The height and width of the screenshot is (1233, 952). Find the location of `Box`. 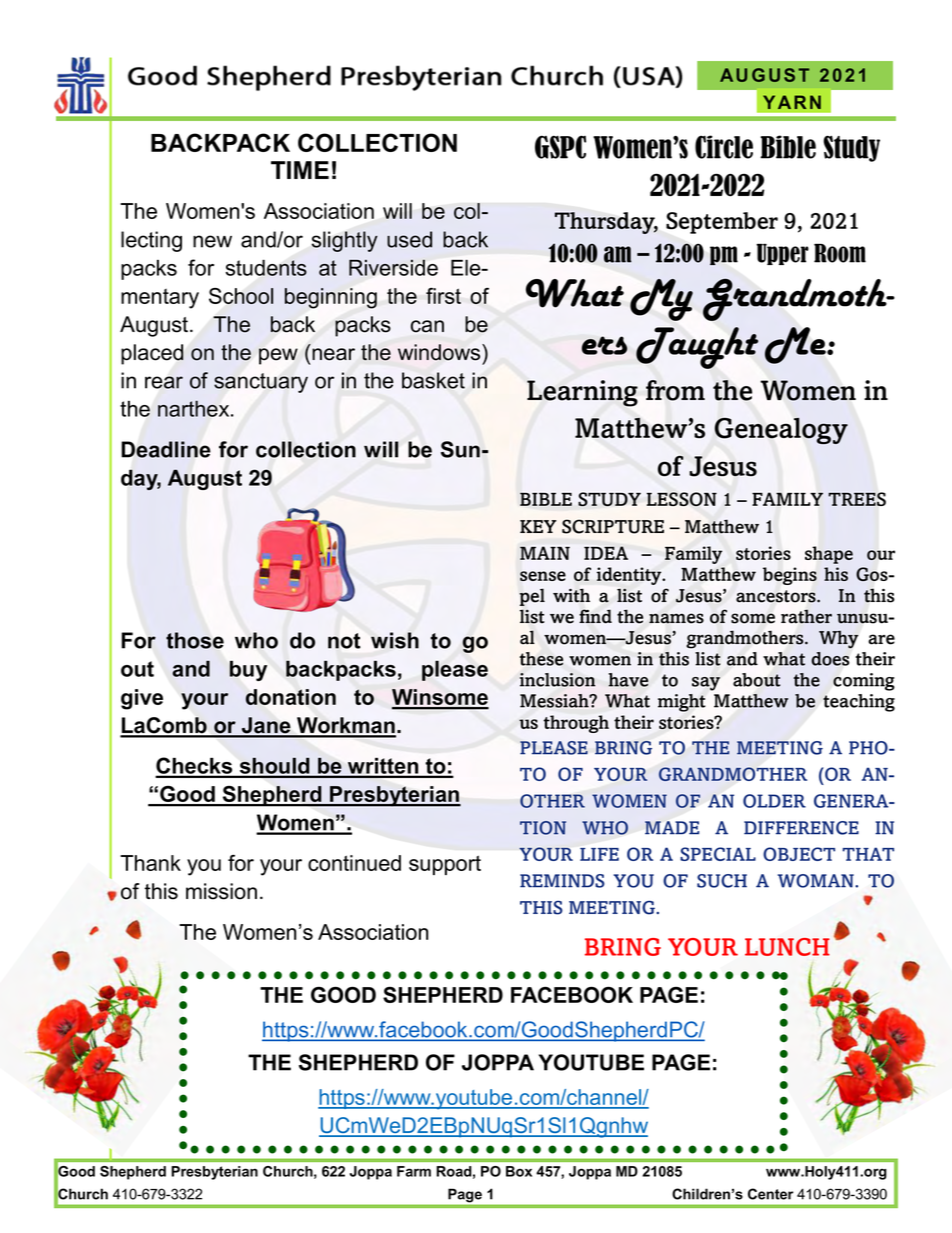

Box is located at coordinates (519, 1171).
